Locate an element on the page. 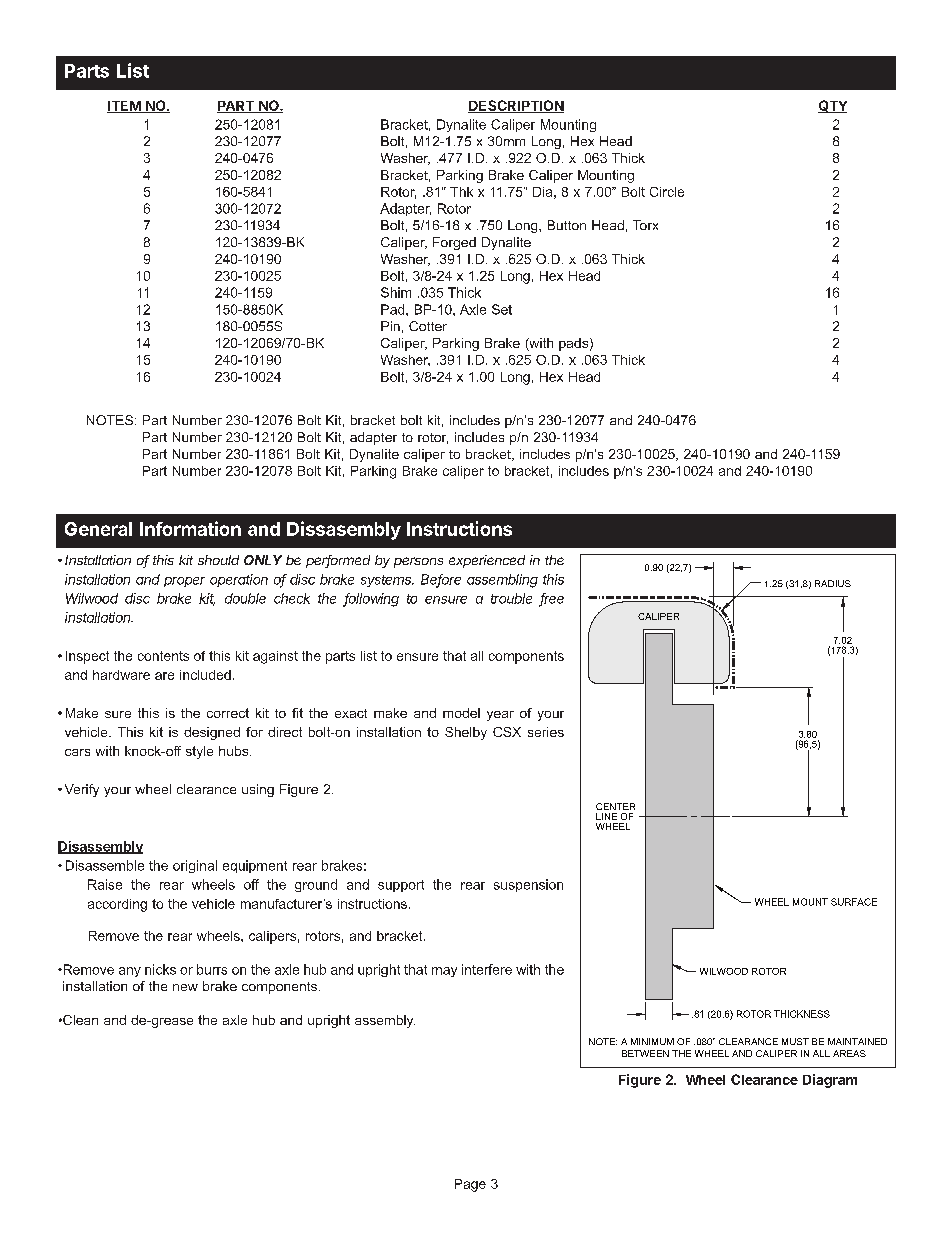 The image size is (952, 1233). Torx is located at coordinates (645, 225).
